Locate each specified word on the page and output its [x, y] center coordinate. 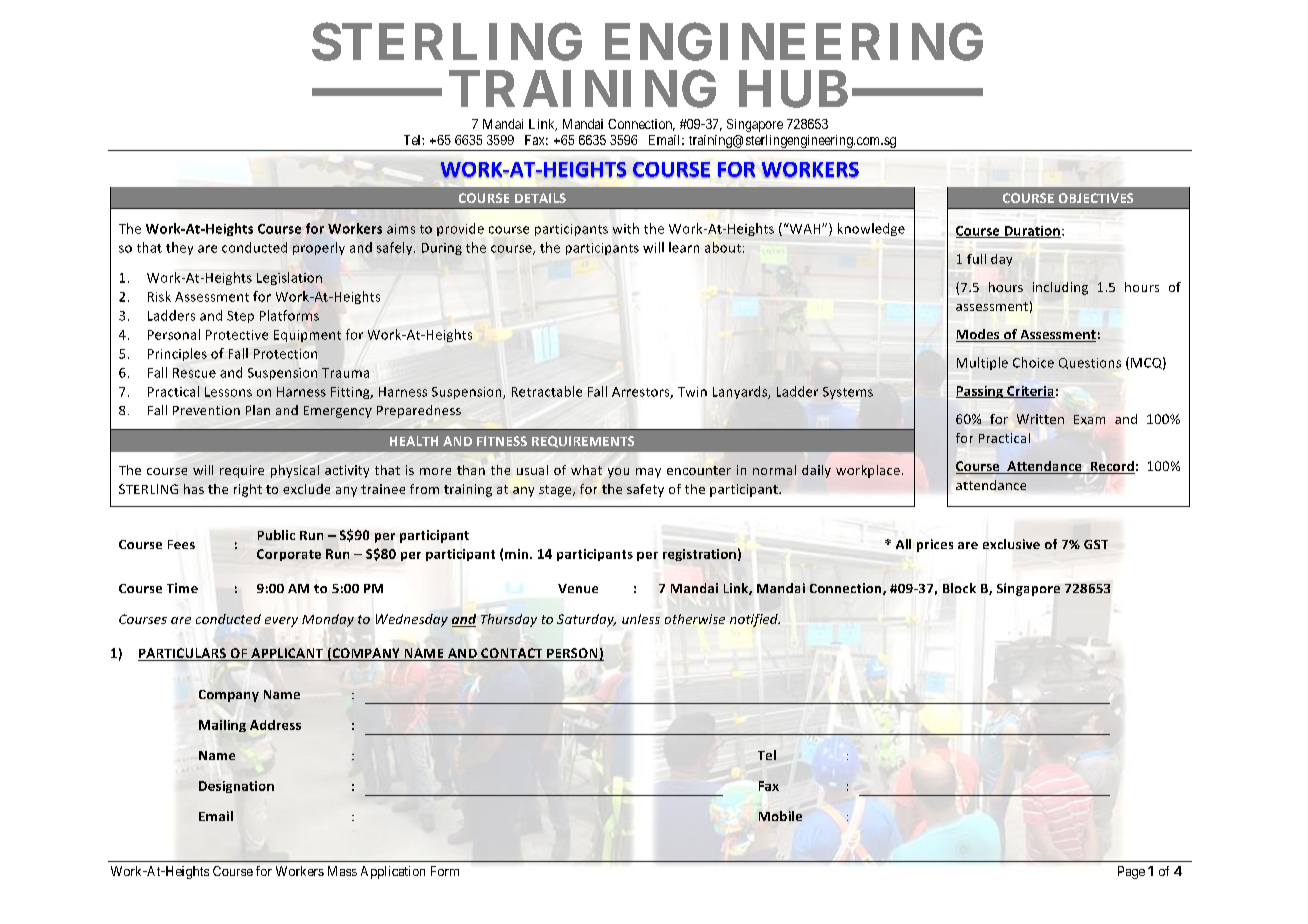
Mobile [780, 816]
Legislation [289, 278]
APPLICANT [287, 654]
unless [641, 619]
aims [401, 229]
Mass [342, 871]
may [648, 473]
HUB [793, 89]
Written [1040, 419]
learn [684, 247]
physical [295, 471]
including [1060, 288]
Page [1131, 872]
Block [959, 588]
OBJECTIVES [1096, 198]
